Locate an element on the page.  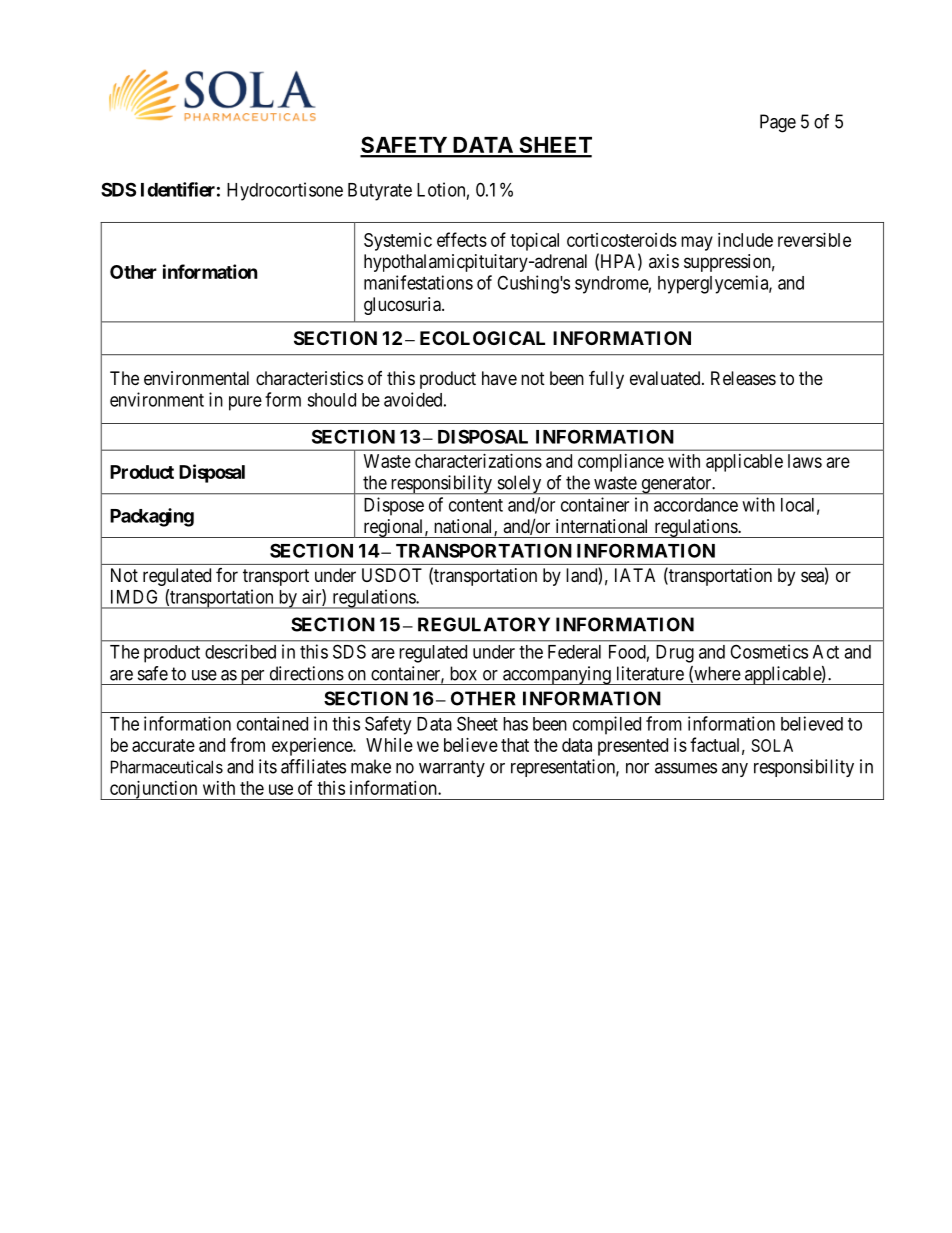
IATA is located at coordinates (635, 575).
